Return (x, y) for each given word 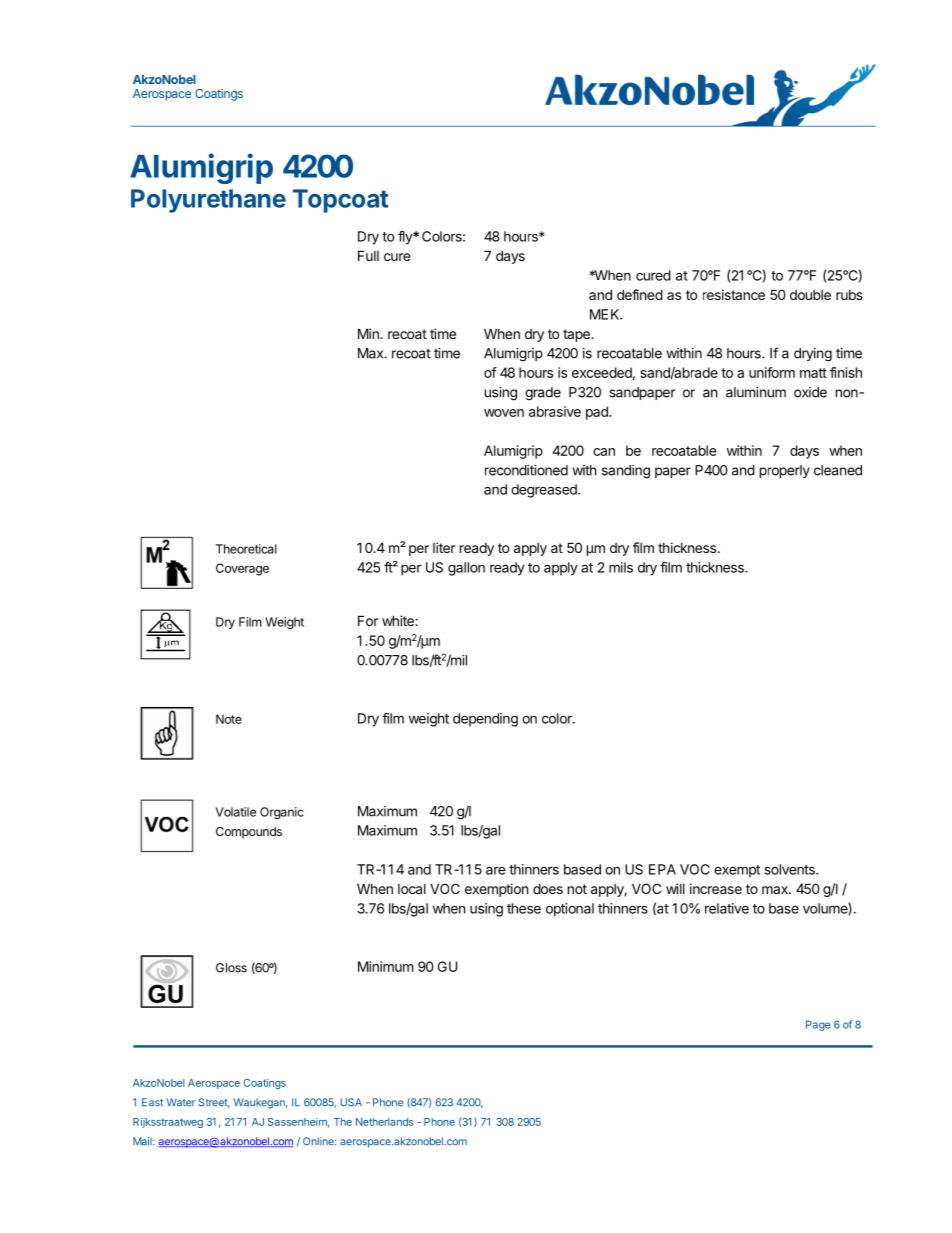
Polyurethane (208, 201)
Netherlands (385, 1122)
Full (368, 255)
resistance (734, 294)
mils (621, 567)
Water (181, 1102)
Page (818, 1025)
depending (485, 720)
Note (229, 719)
